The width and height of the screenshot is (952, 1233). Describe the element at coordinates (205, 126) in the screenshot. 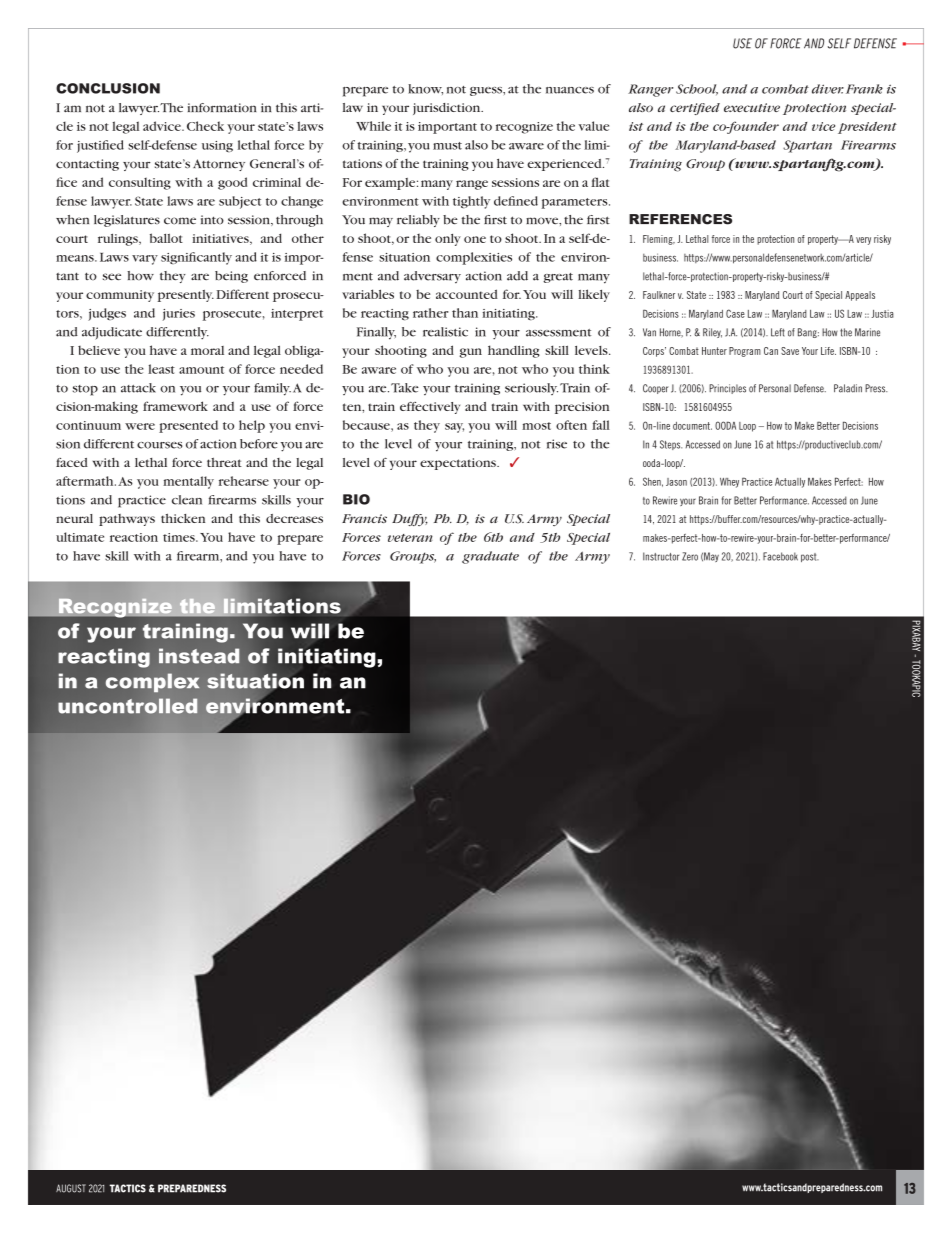

I see `Check` at that location.
